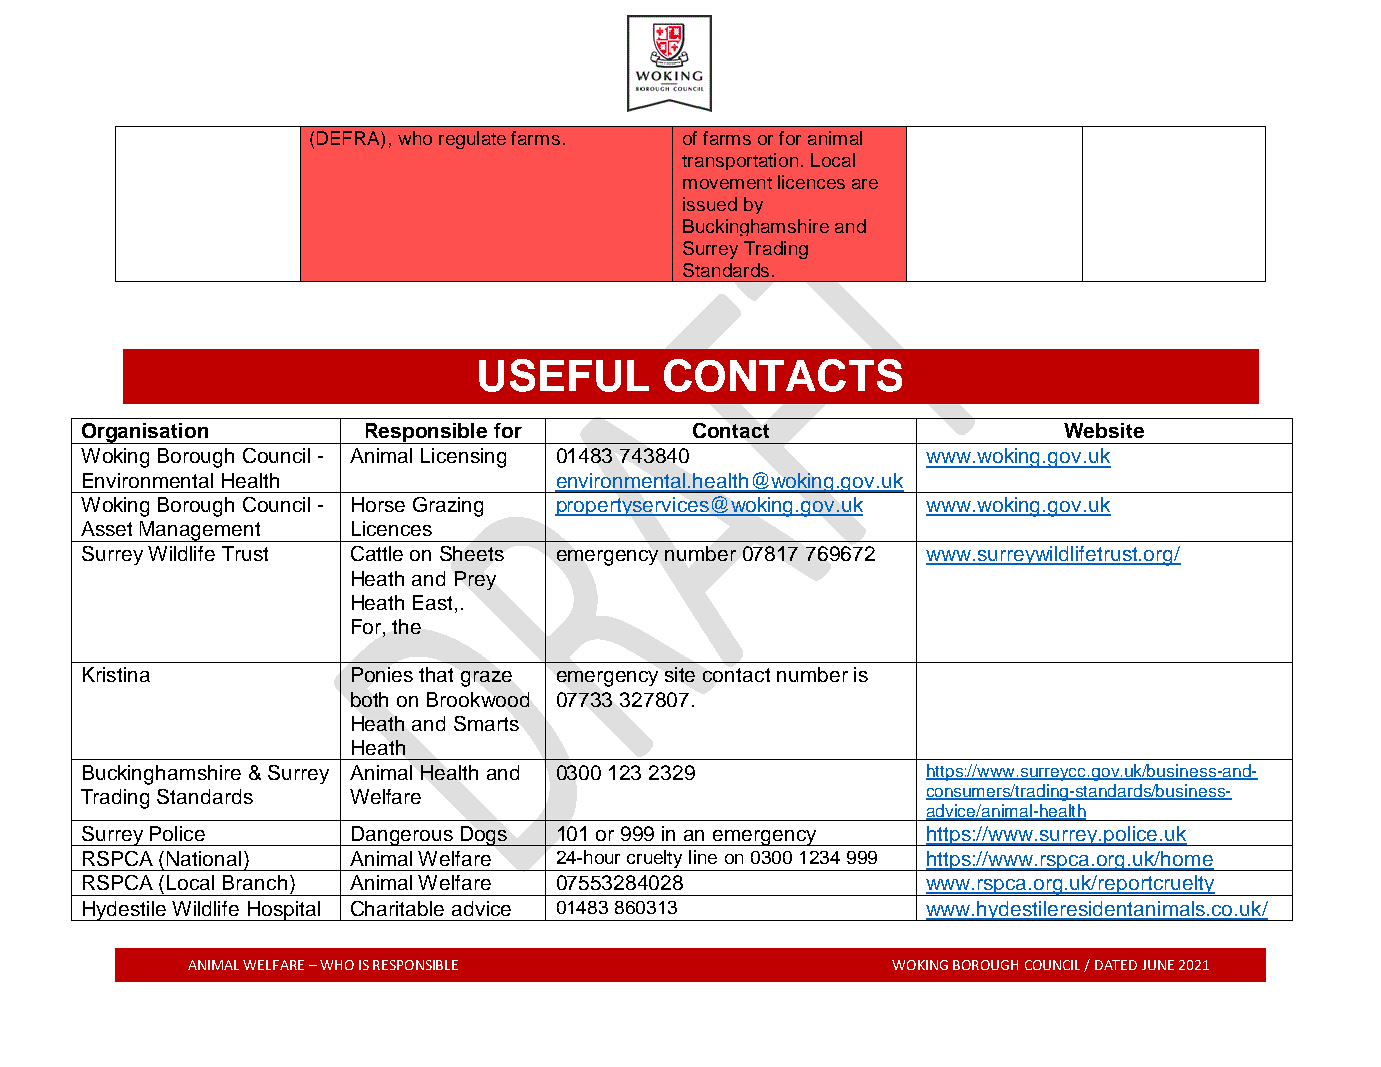 The height and width of the page is (1067, 1381). I want to click on Hospital, so click(283, 911).
